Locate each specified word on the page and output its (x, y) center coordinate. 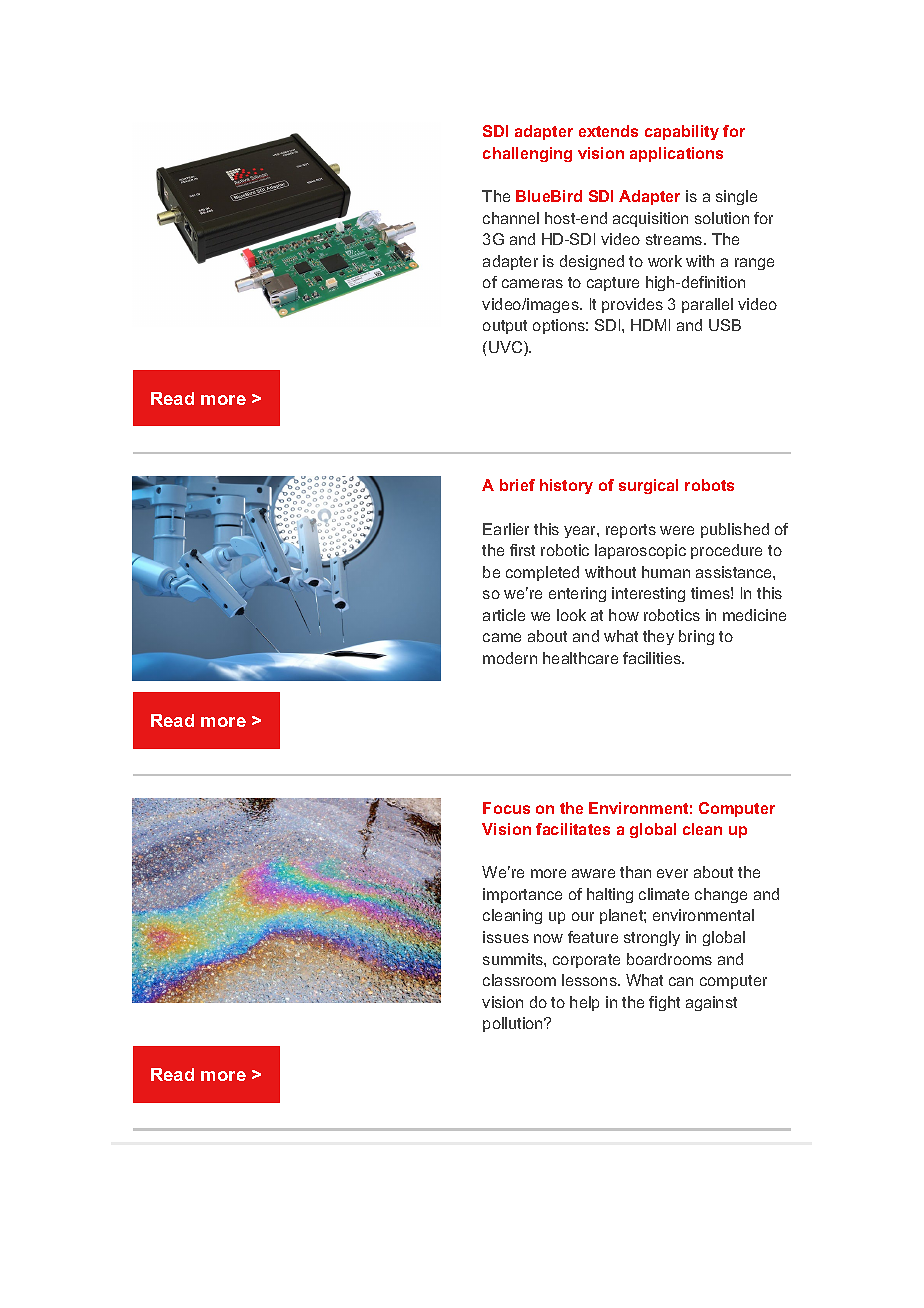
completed (542, 573)
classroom (519, 980)
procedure (726, 551)
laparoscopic (640, 551)
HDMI (650, 325)
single (736, 197)
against (711, 1003)
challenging (527, 154)
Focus (506, 808)
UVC (507, 348)
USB (725, 325)
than (635, 872)
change (721, 895)
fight (664, 1003)
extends (608, 131)
